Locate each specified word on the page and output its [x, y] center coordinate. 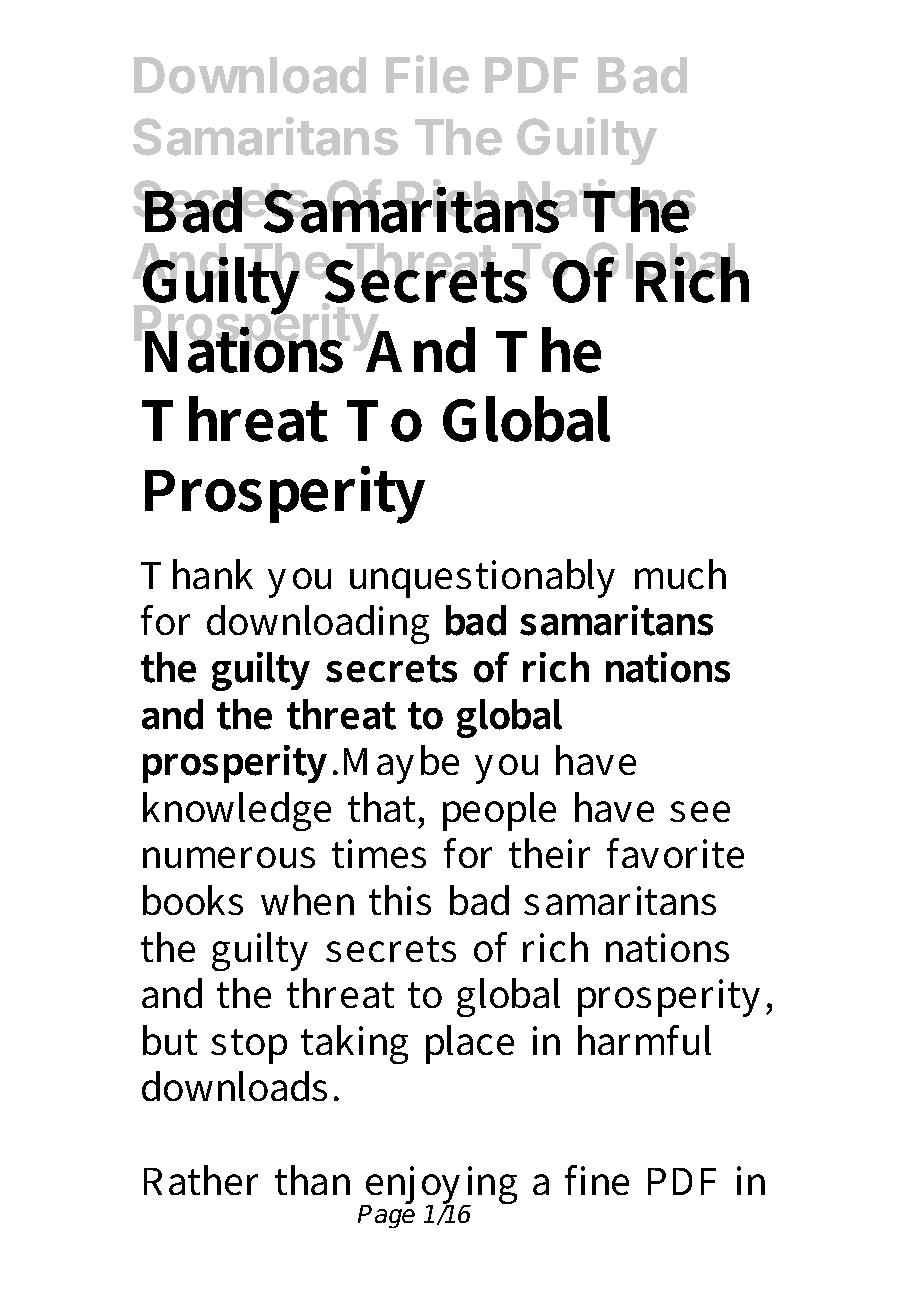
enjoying [440, 1187]
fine [597, 1180]
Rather [201, 1180]
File [427, 74]
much [680, 574]
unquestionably [482, 578]
